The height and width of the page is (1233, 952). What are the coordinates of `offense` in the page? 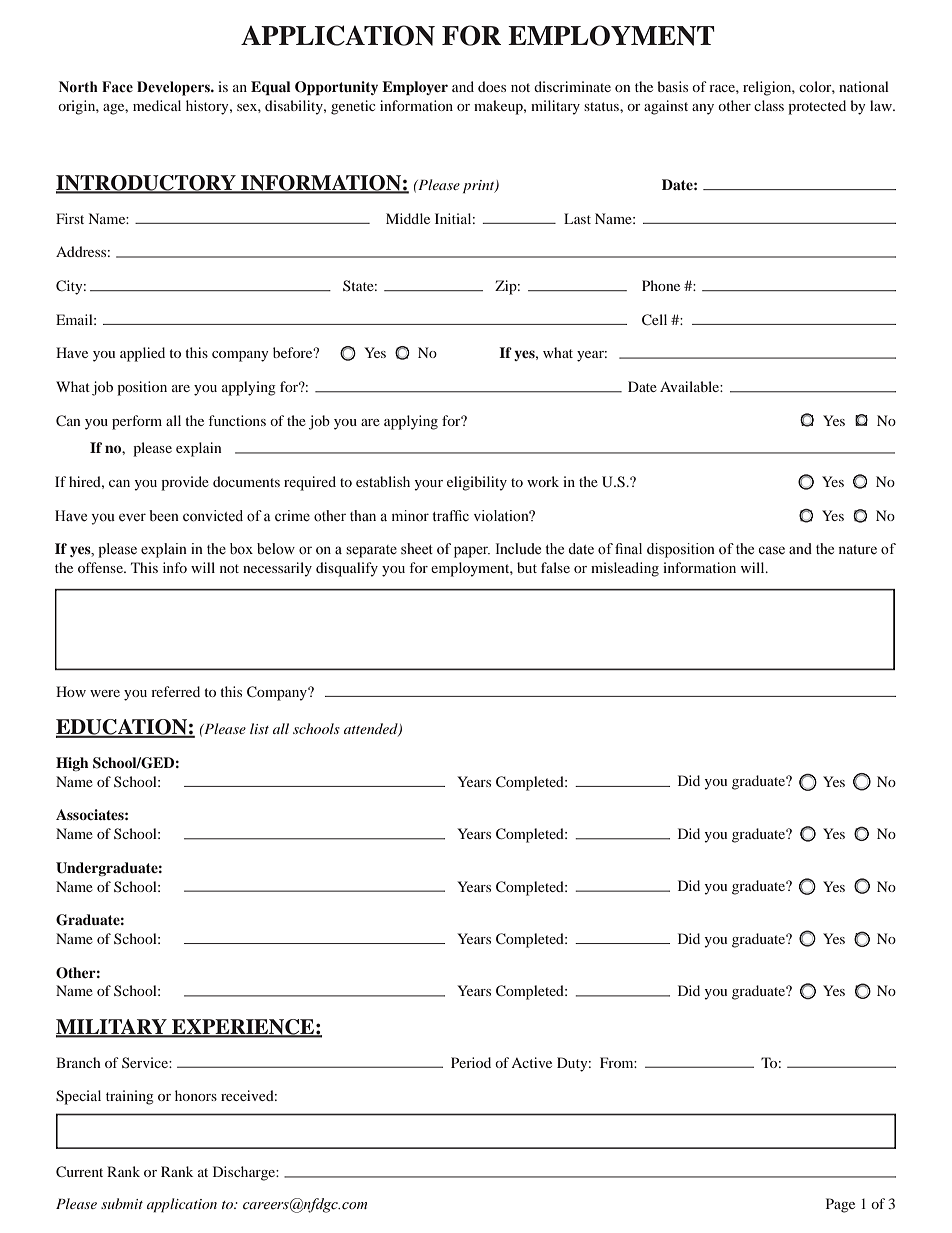 It's located at (101, 567).
